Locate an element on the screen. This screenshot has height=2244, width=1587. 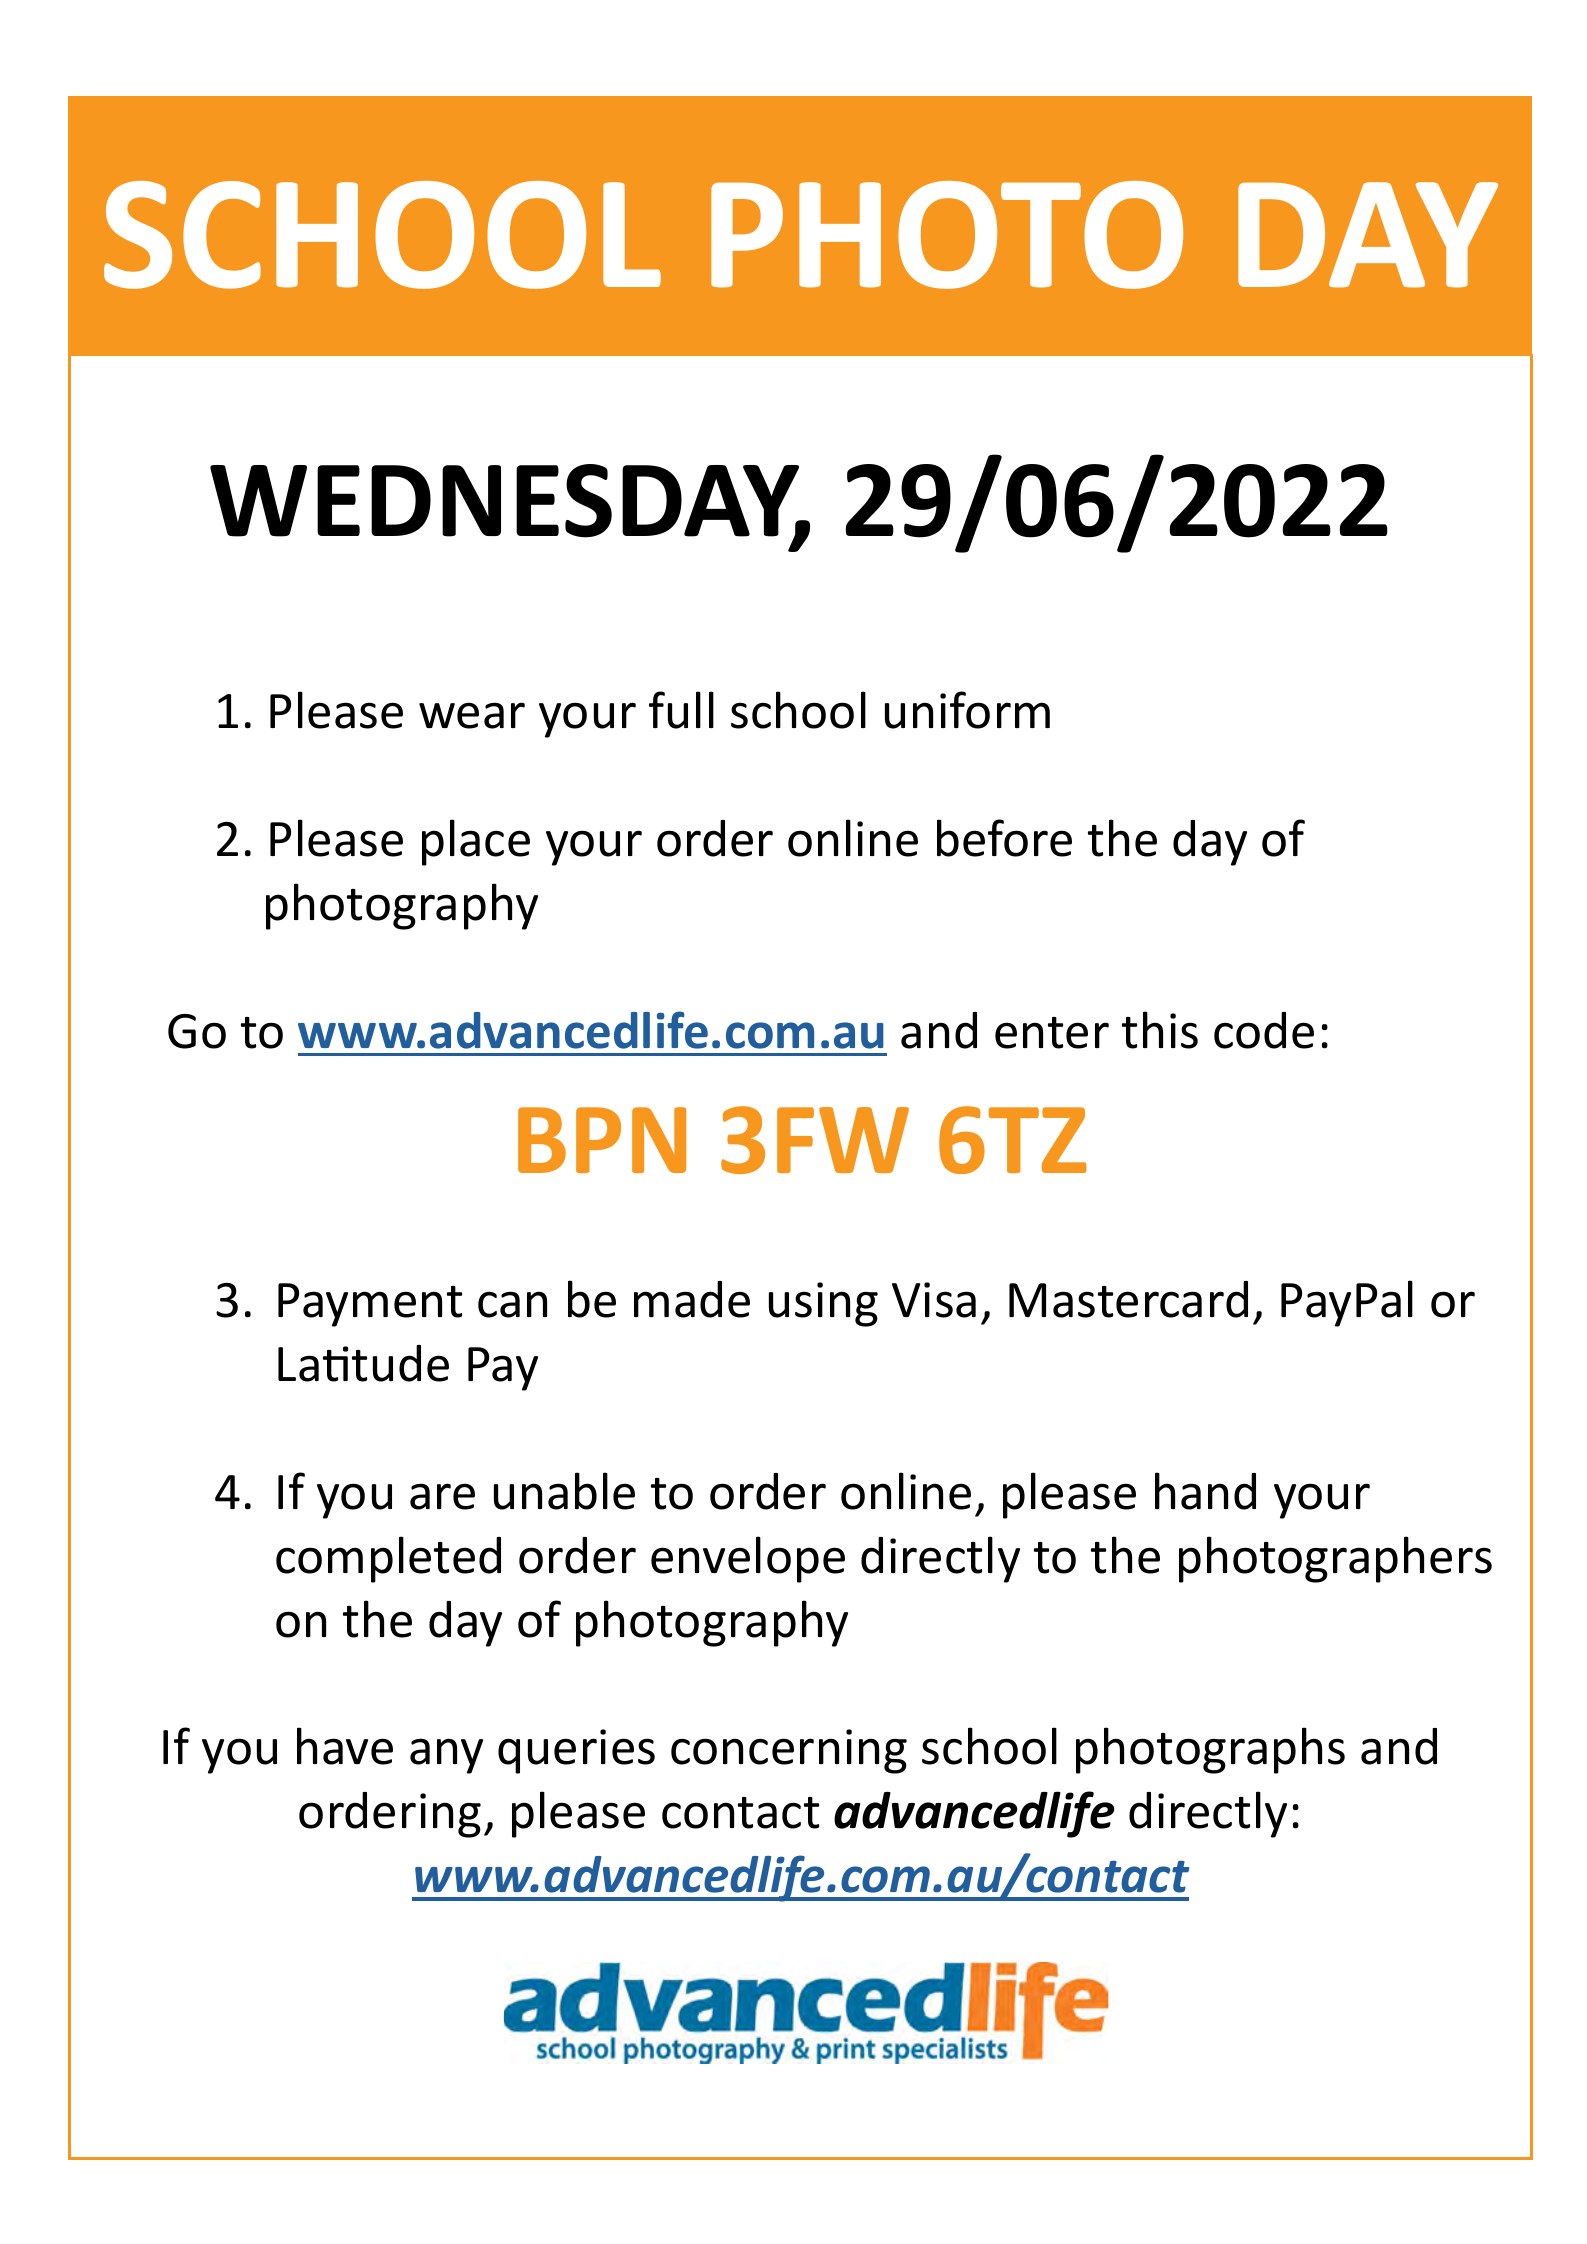
hand is located at coordinates (1205, 1491).
